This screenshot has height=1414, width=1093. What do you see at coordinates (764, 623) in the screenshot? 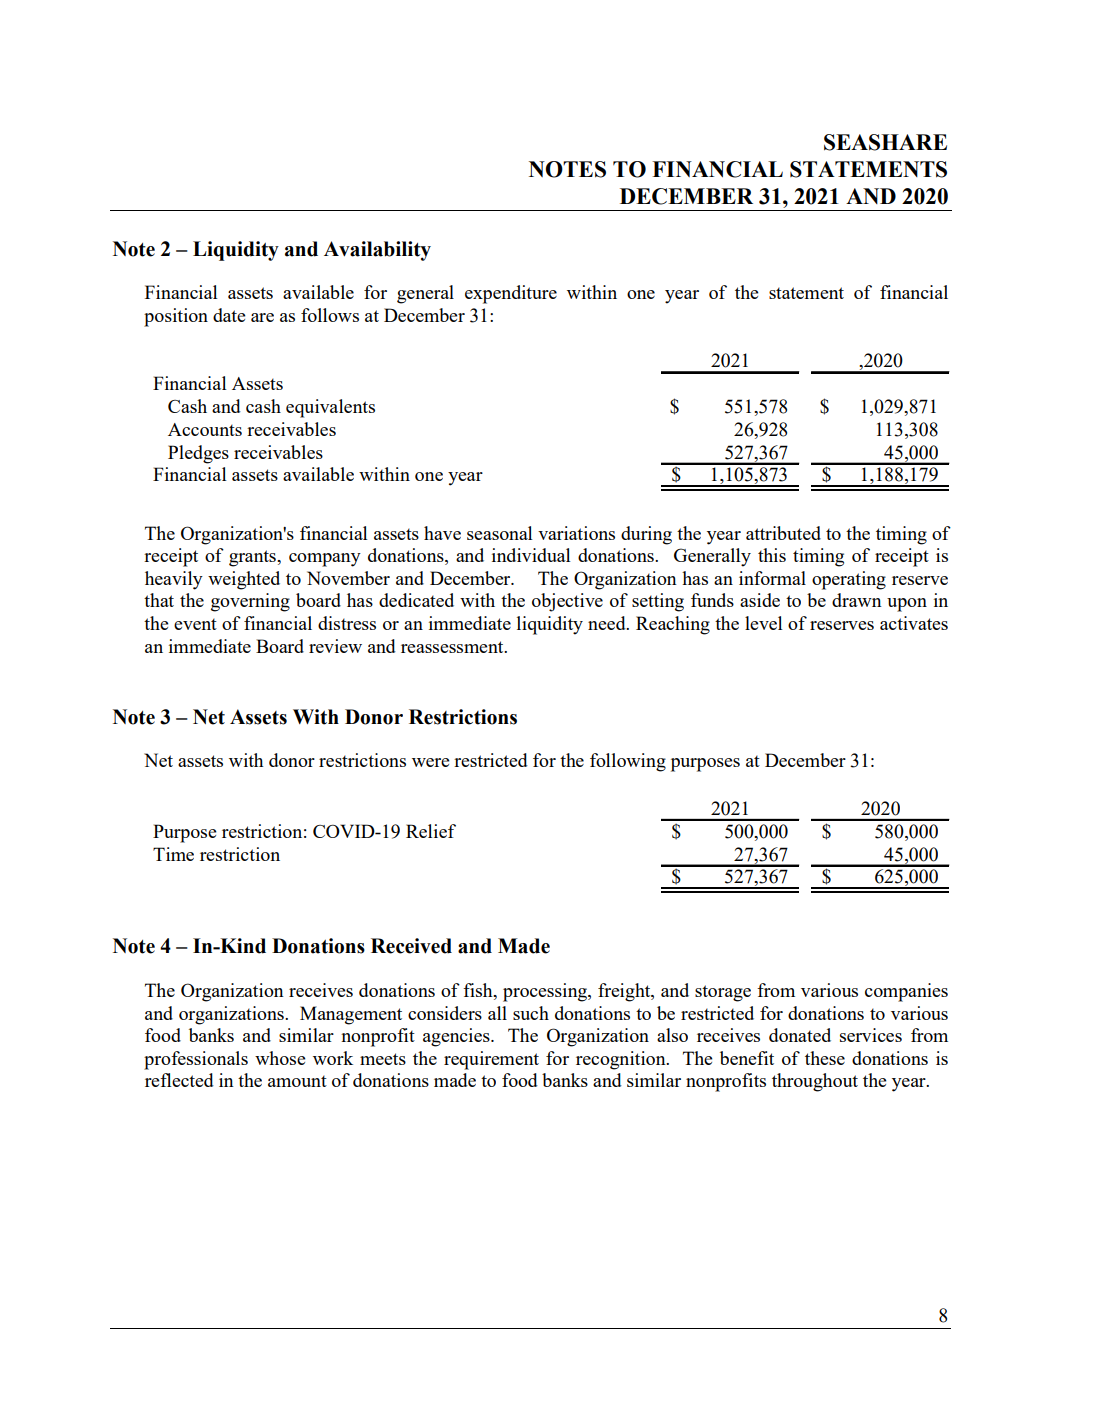
I see `level` at bounding box center [764, 623].
